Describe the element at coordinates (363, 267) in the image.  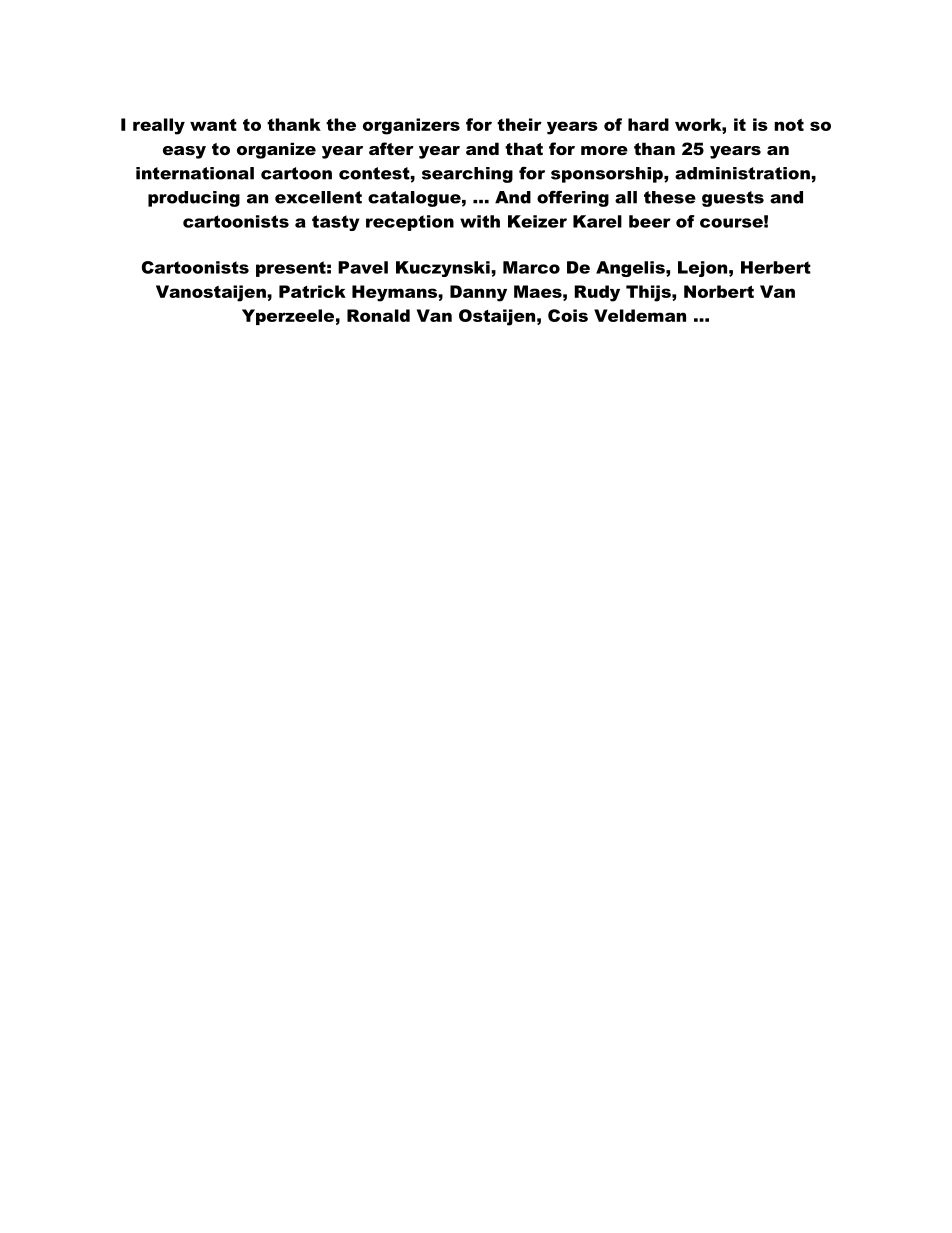
I see `Pavel` at that location.
